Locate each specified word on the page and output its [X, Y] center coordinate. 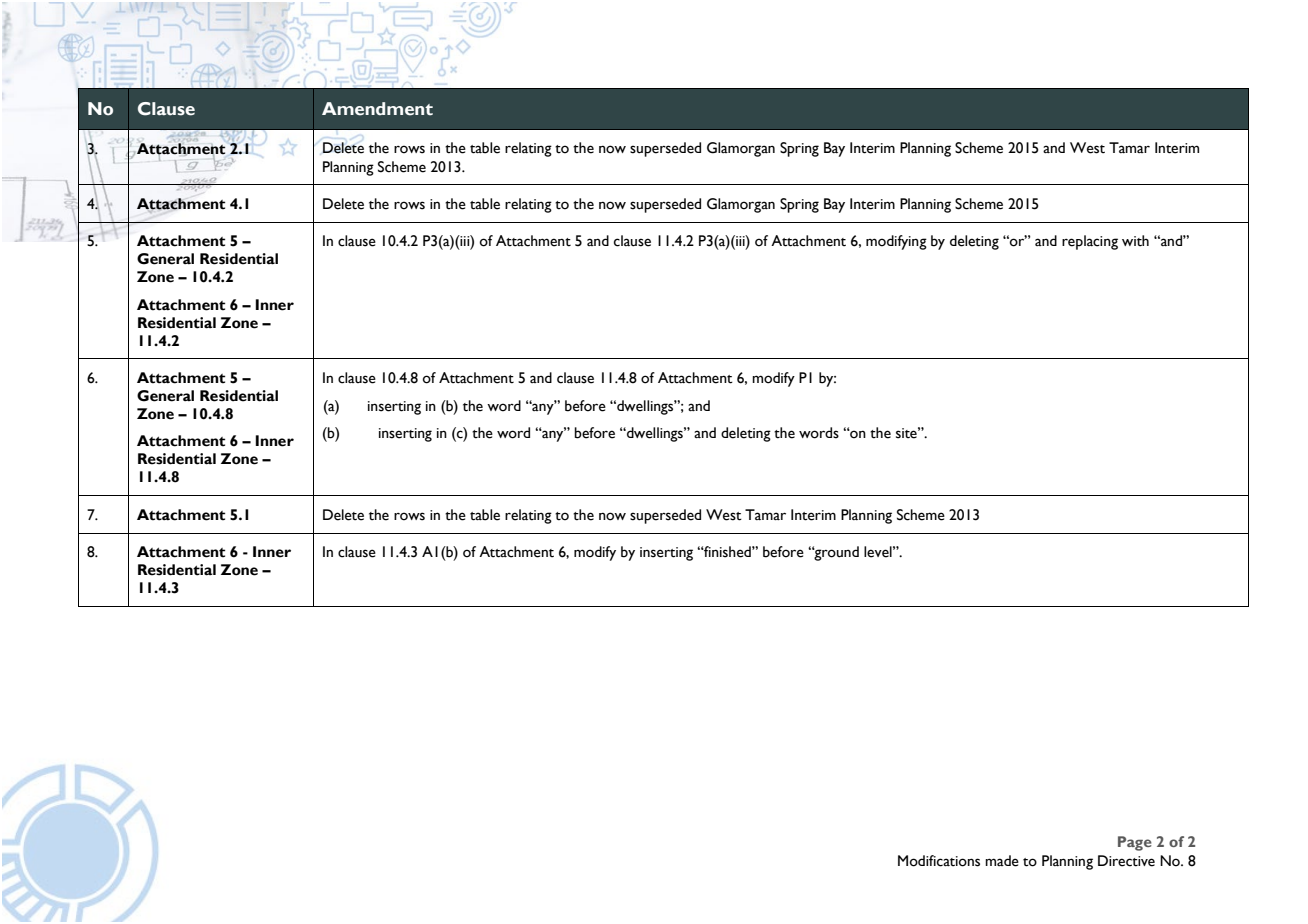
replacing [1090, 242]
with [1135, 241]
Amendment [377, 109]
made [1002, 861]
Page [1135, 843]
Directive [1126, 861]
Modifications [939, 861]
